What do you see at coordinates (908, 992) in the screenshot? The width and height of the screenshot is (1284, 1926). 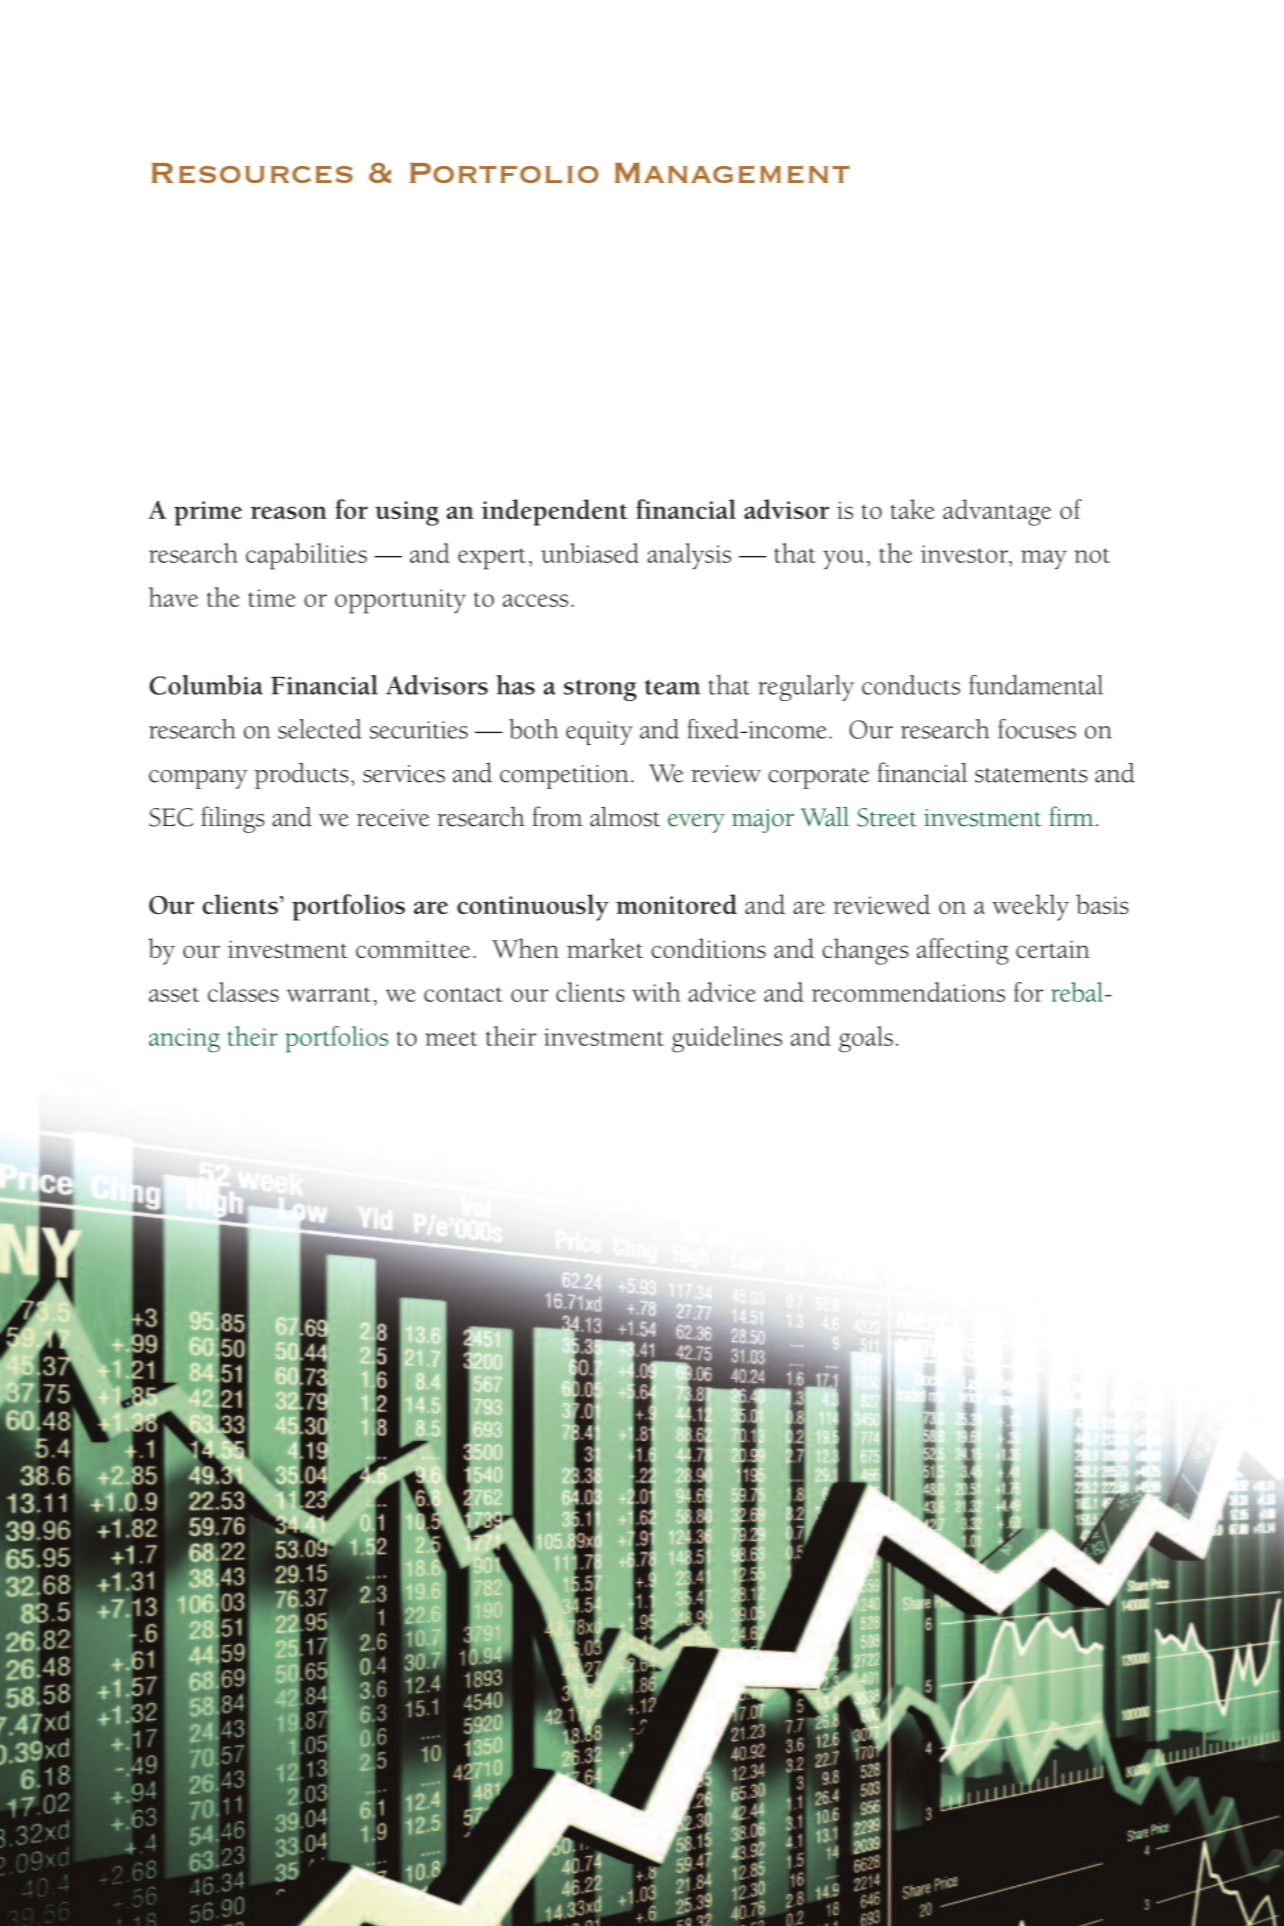 I see `recommendations` at bounding box center [908, 992].
